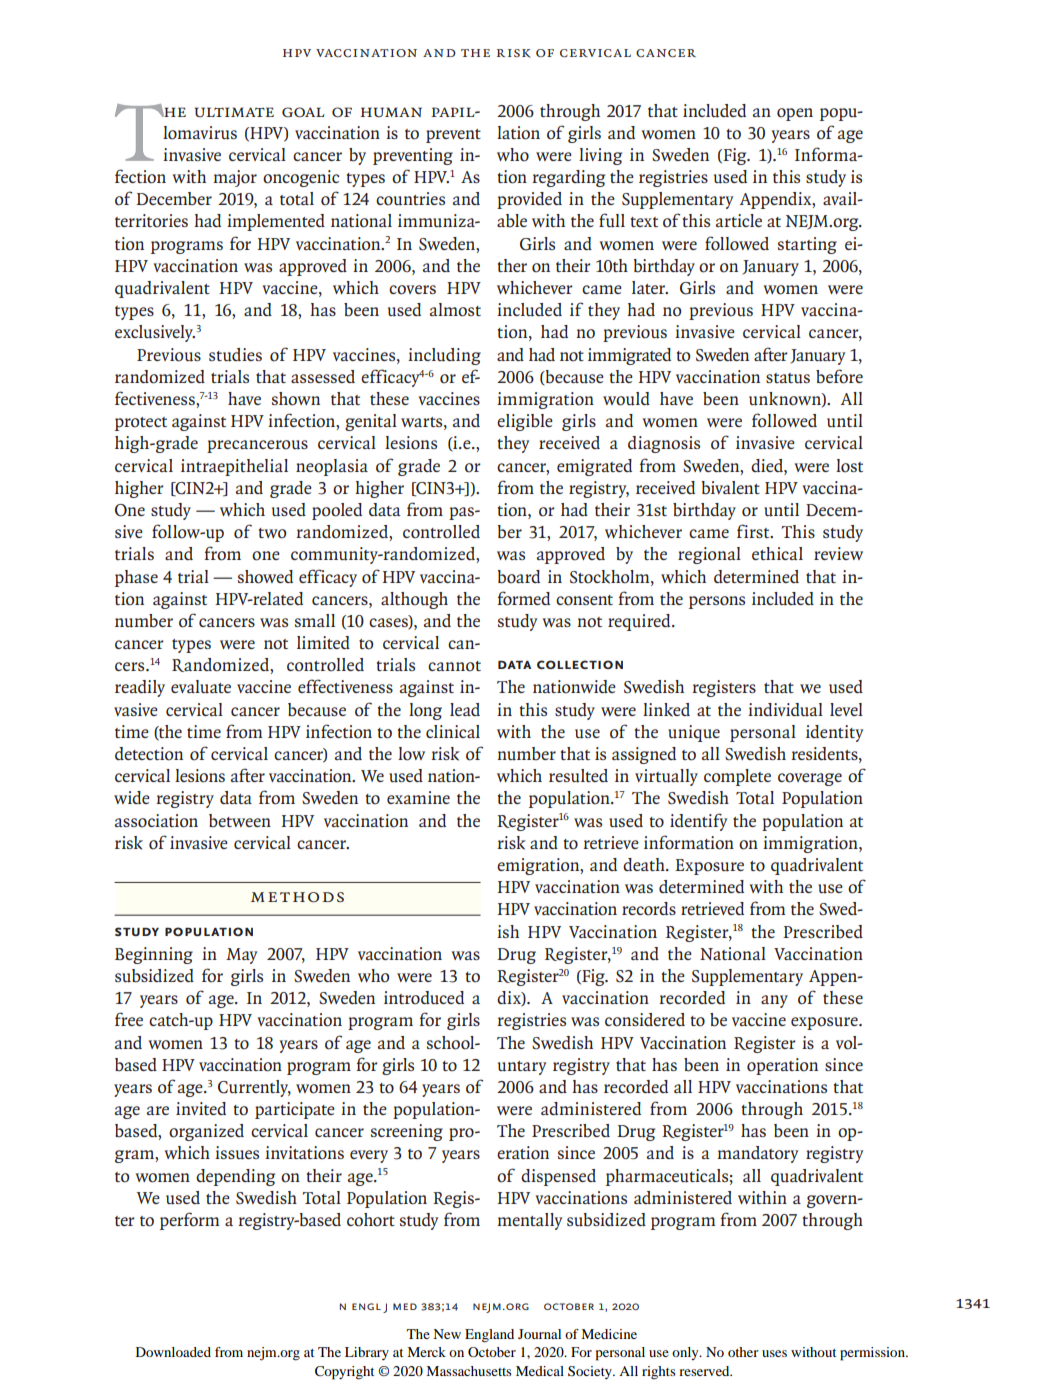  What do you see at coordinates (235, 178) in the image?
I see `major` at bounding box center [235, 178].
